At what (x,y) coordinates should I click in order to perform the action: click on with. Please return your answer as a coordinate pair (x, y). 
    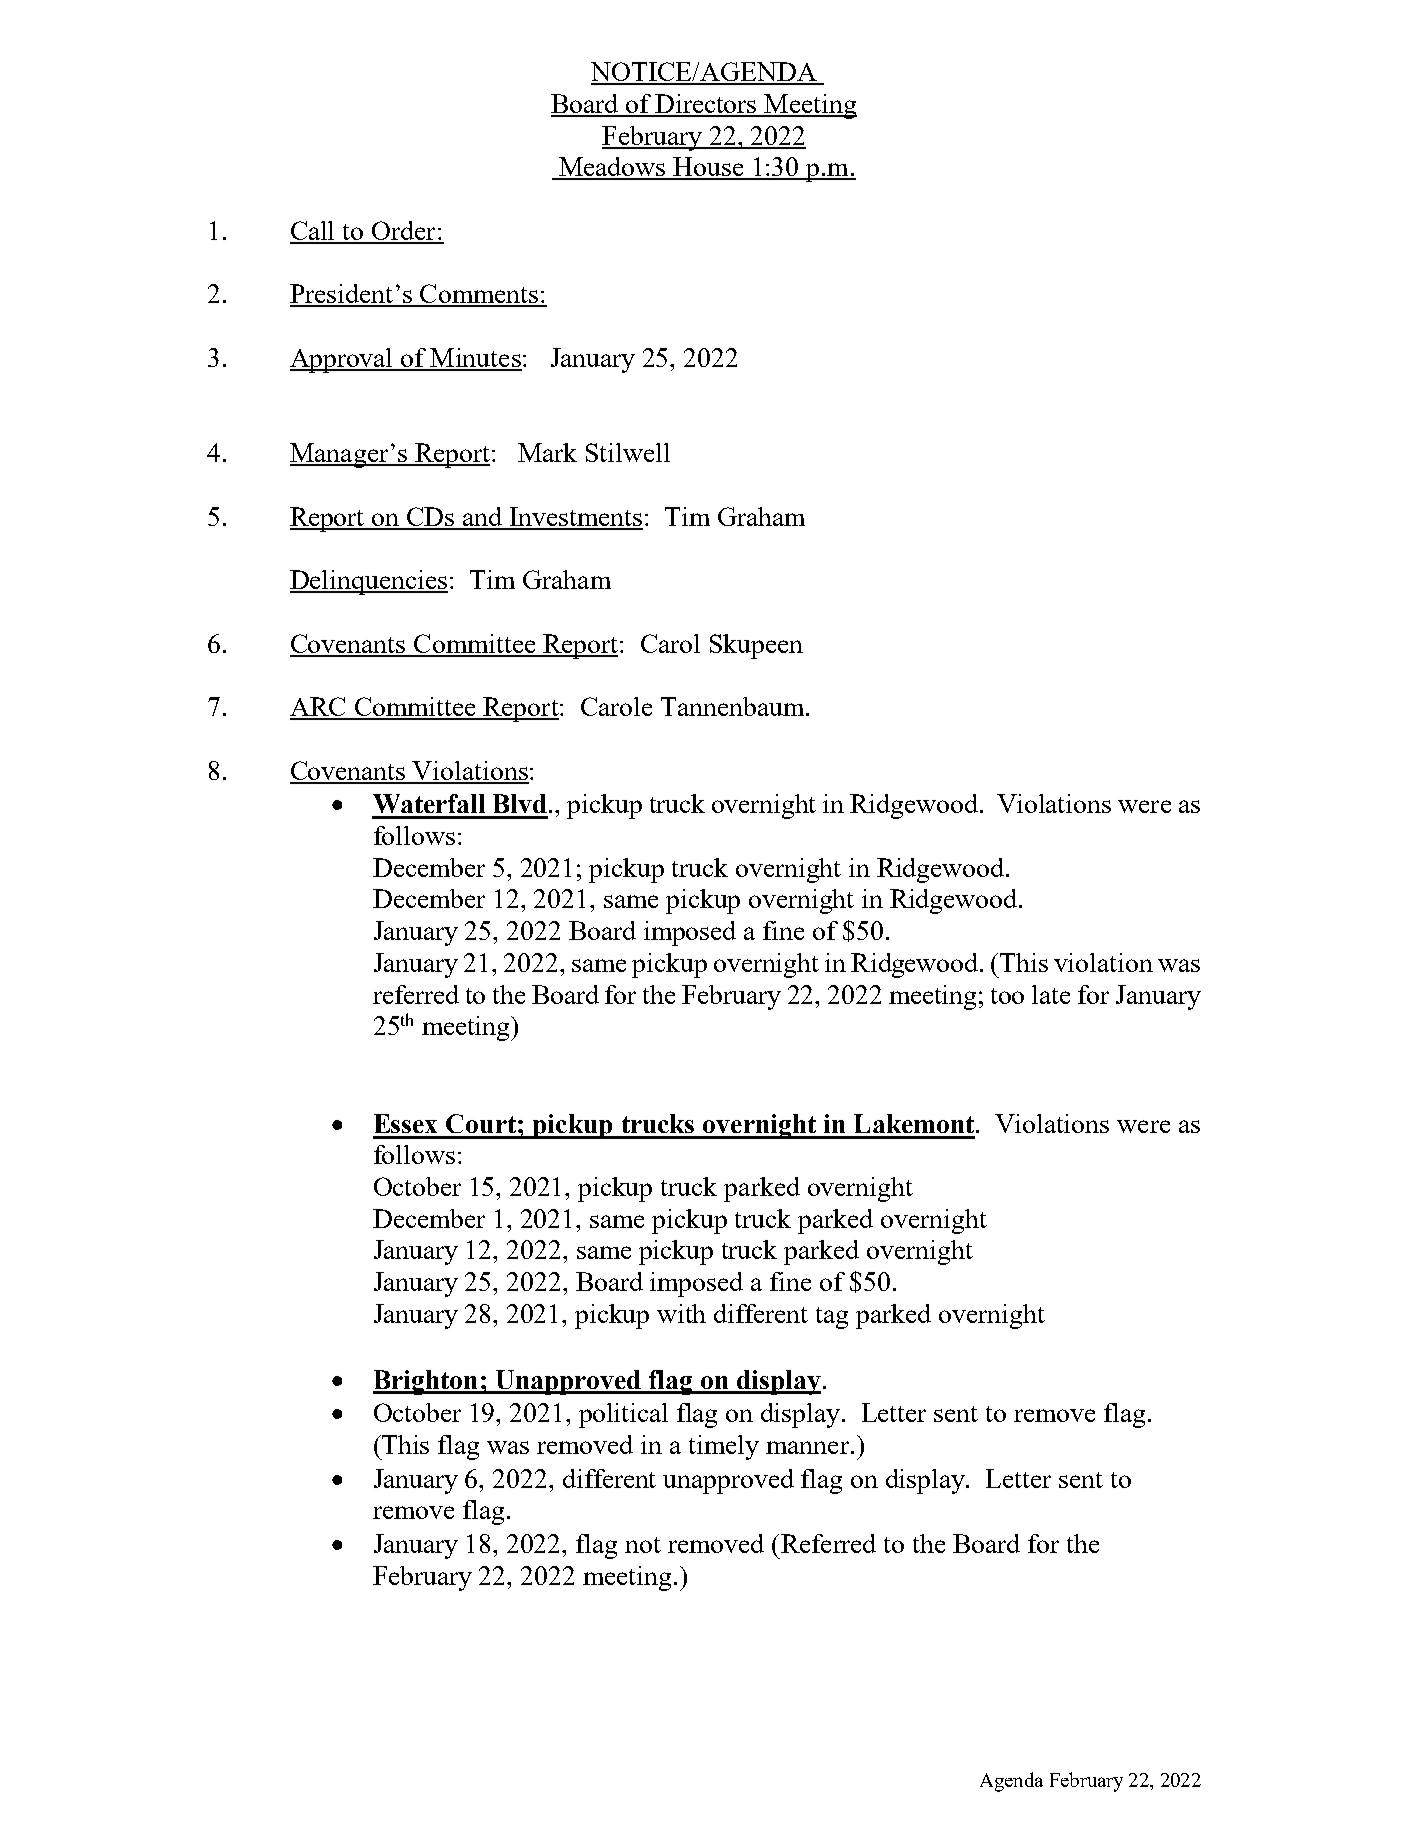
    Looking at the image, I should click on (681, 1313).
